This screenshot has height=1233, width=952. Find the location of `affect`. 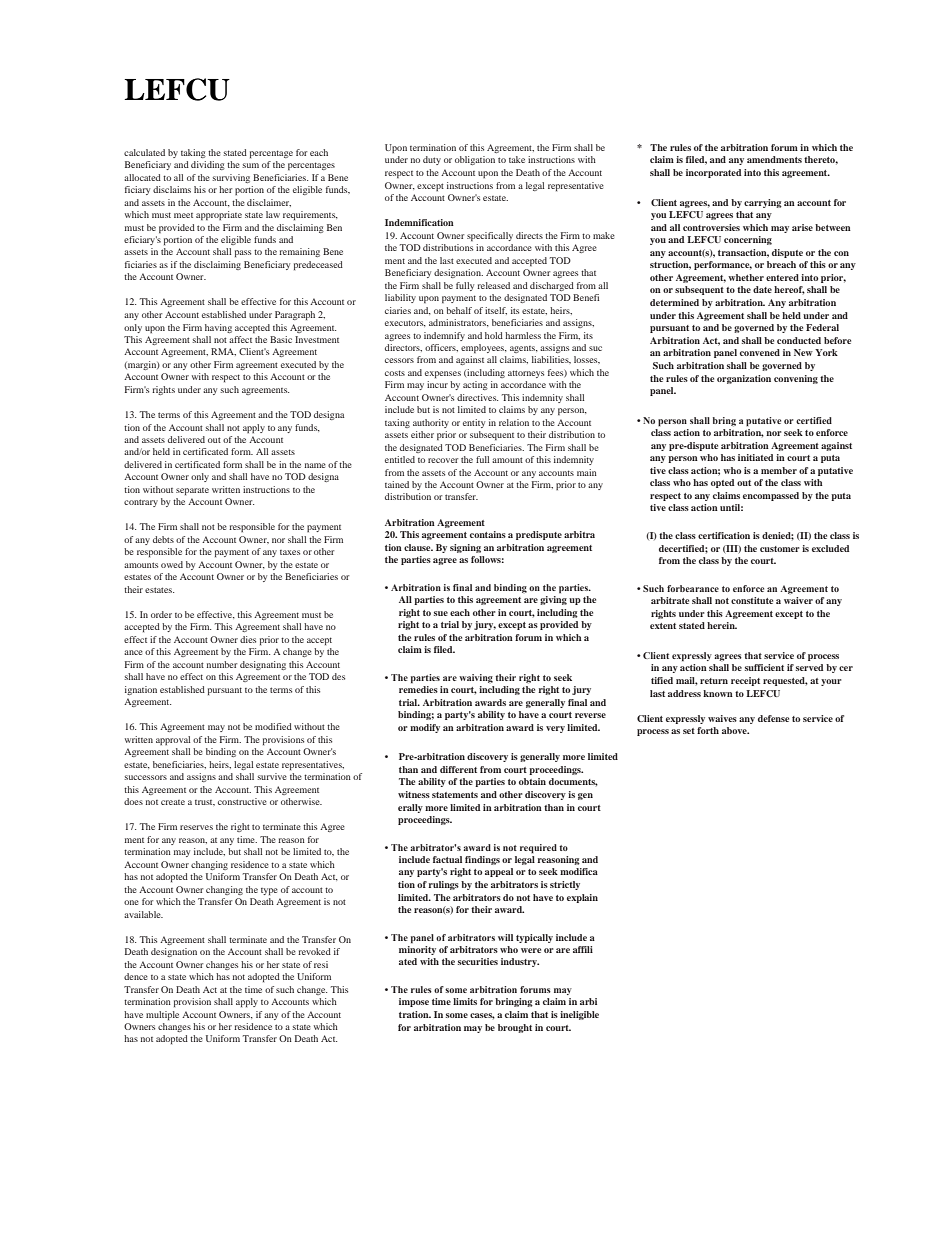

affect is located at coordinates (240, 339).
